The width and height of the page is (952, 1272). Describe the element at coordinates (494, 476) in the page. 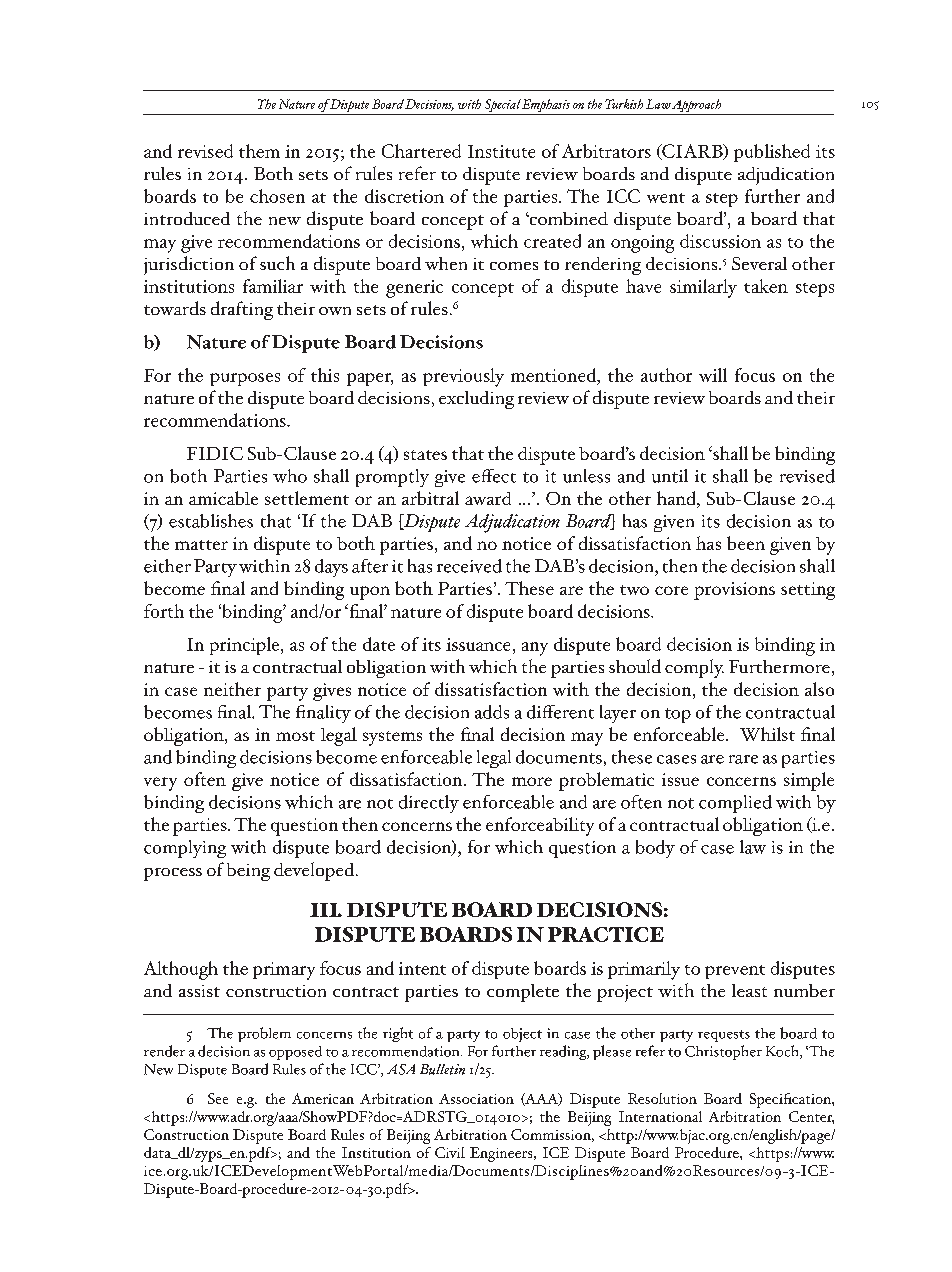

I see `effect` at that location.
